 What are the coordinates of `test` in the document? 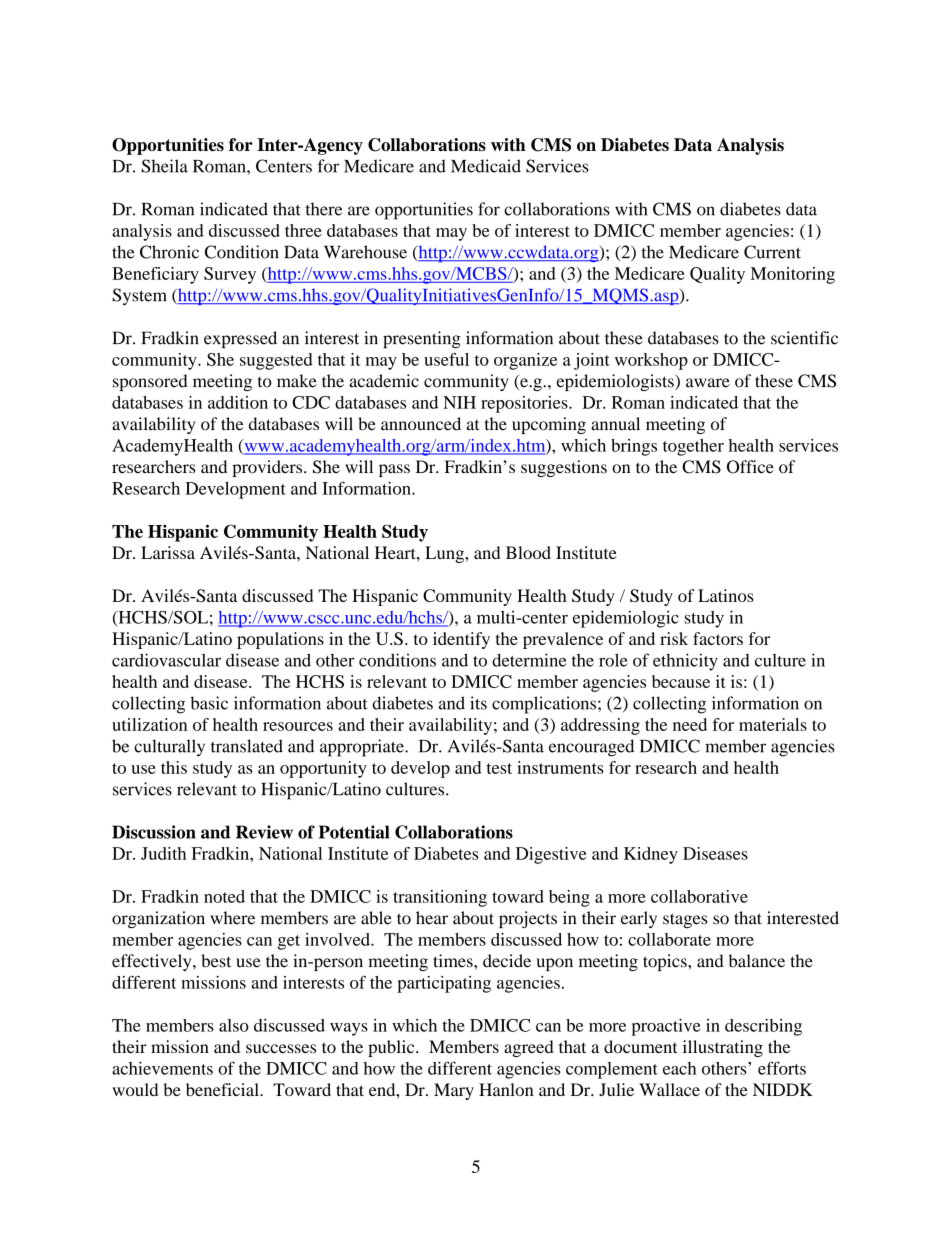 It's located at (499, 768).
